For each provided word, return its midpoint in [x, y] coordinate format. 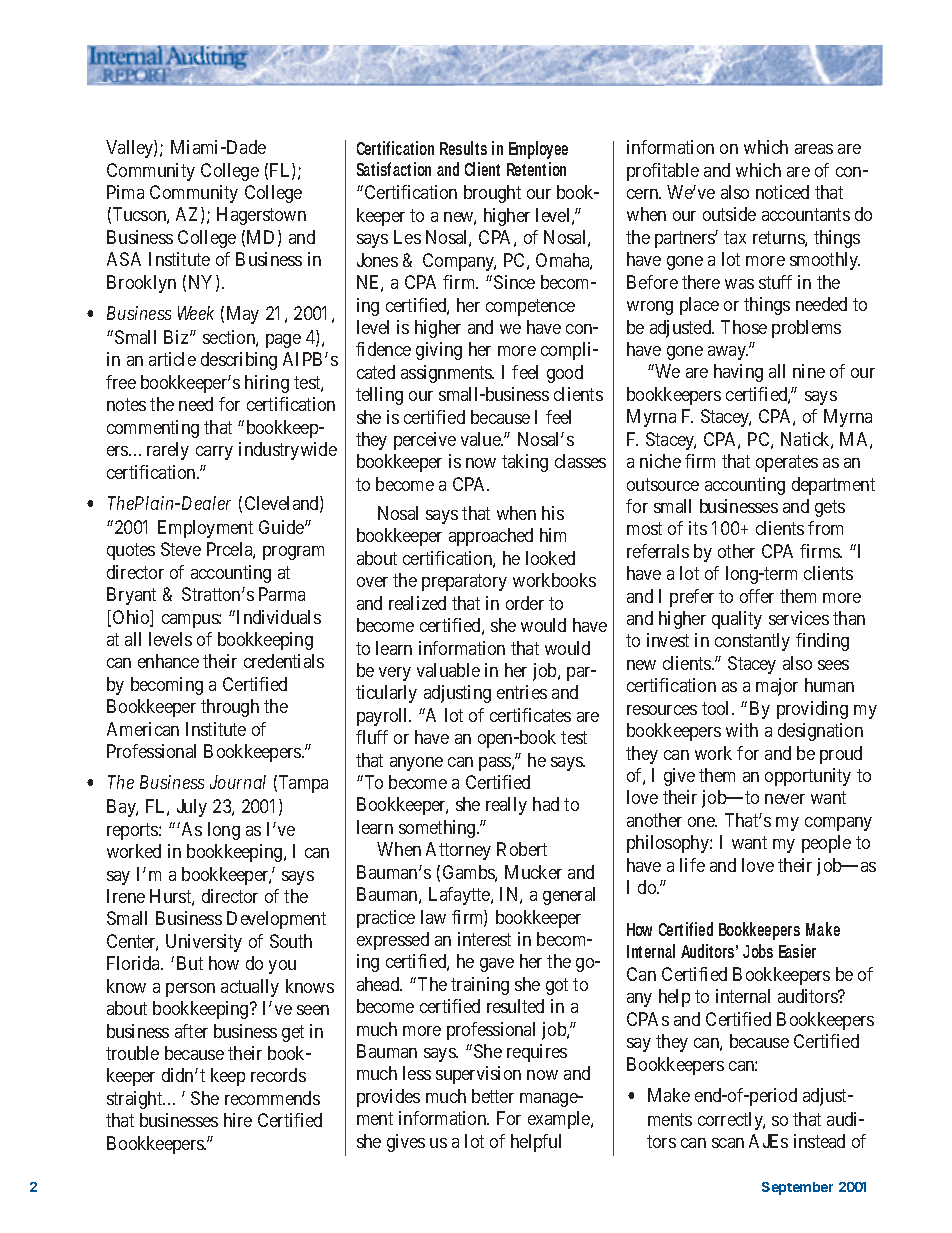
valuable [448, 670]
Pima [125, 192]
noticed [782, 192]
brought [492, 194]
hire [238, 1120]
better [493, 1096]
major [777, 687]
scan [728, 1143]
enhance [168, 661]
